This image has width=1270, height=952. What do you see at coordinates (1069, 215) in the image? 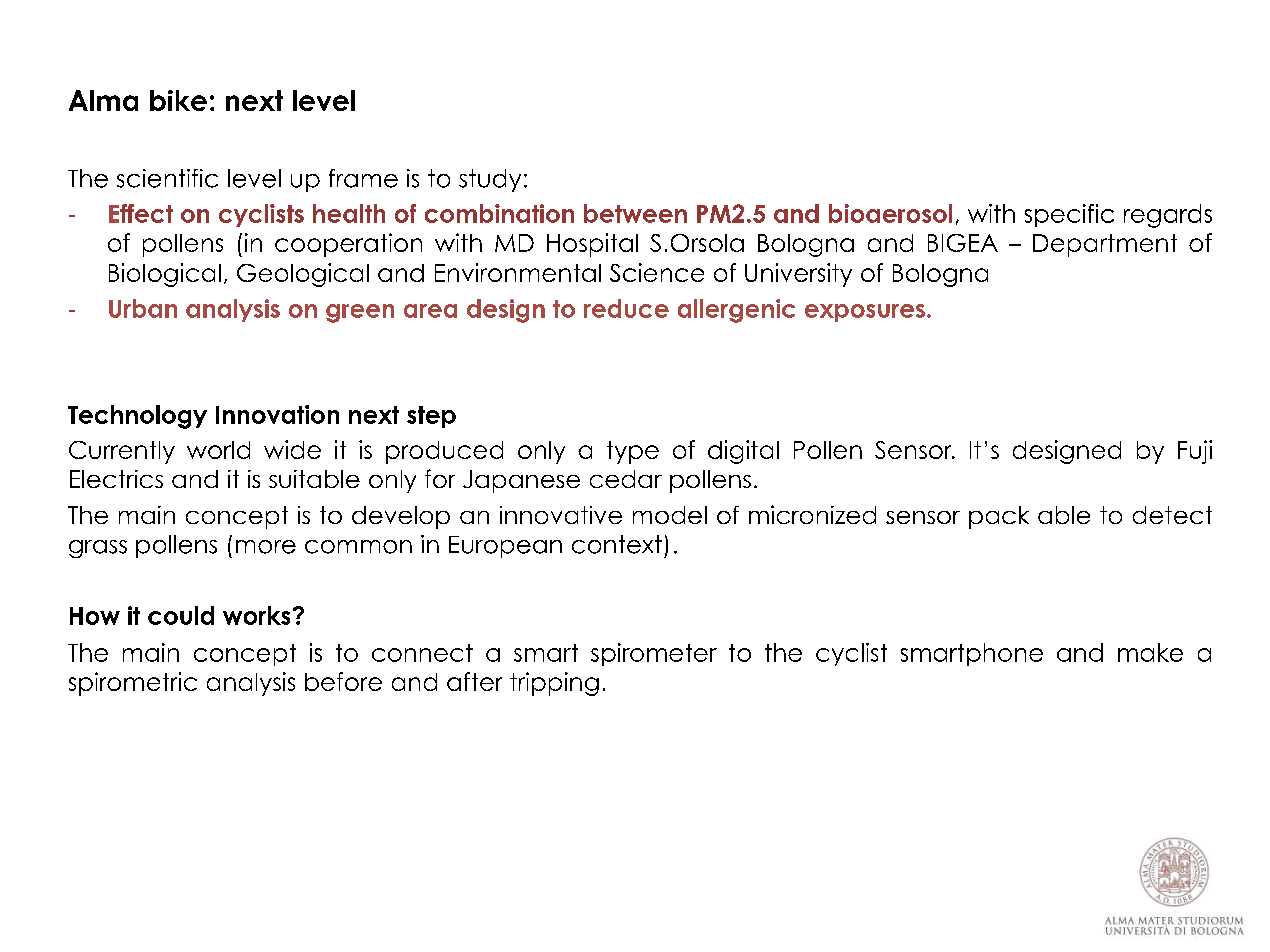
I see `specific` at bounding box center [1069, 215].
